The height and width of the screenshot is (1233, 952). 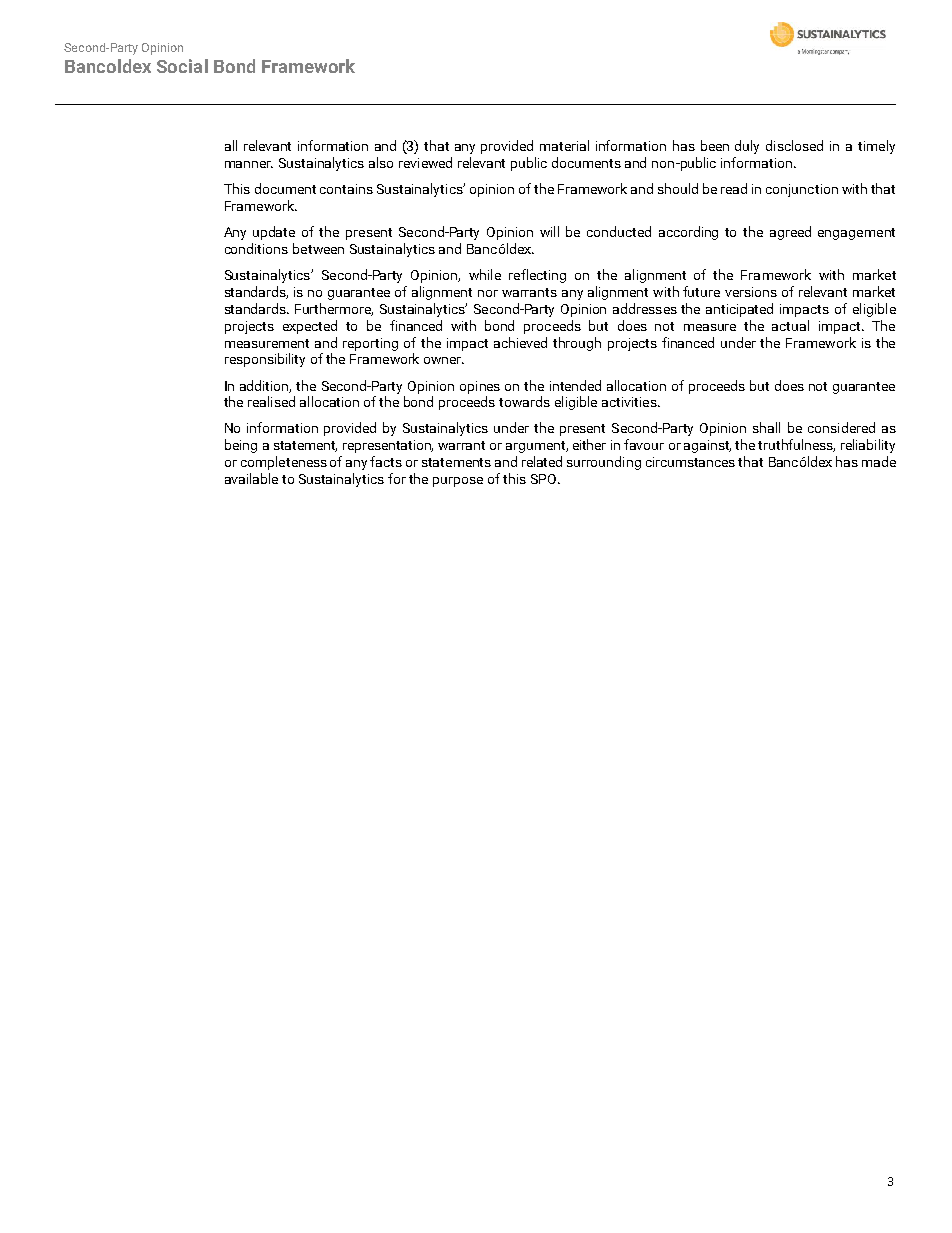 I want to click on conditions, so click(x=256, y=248).
